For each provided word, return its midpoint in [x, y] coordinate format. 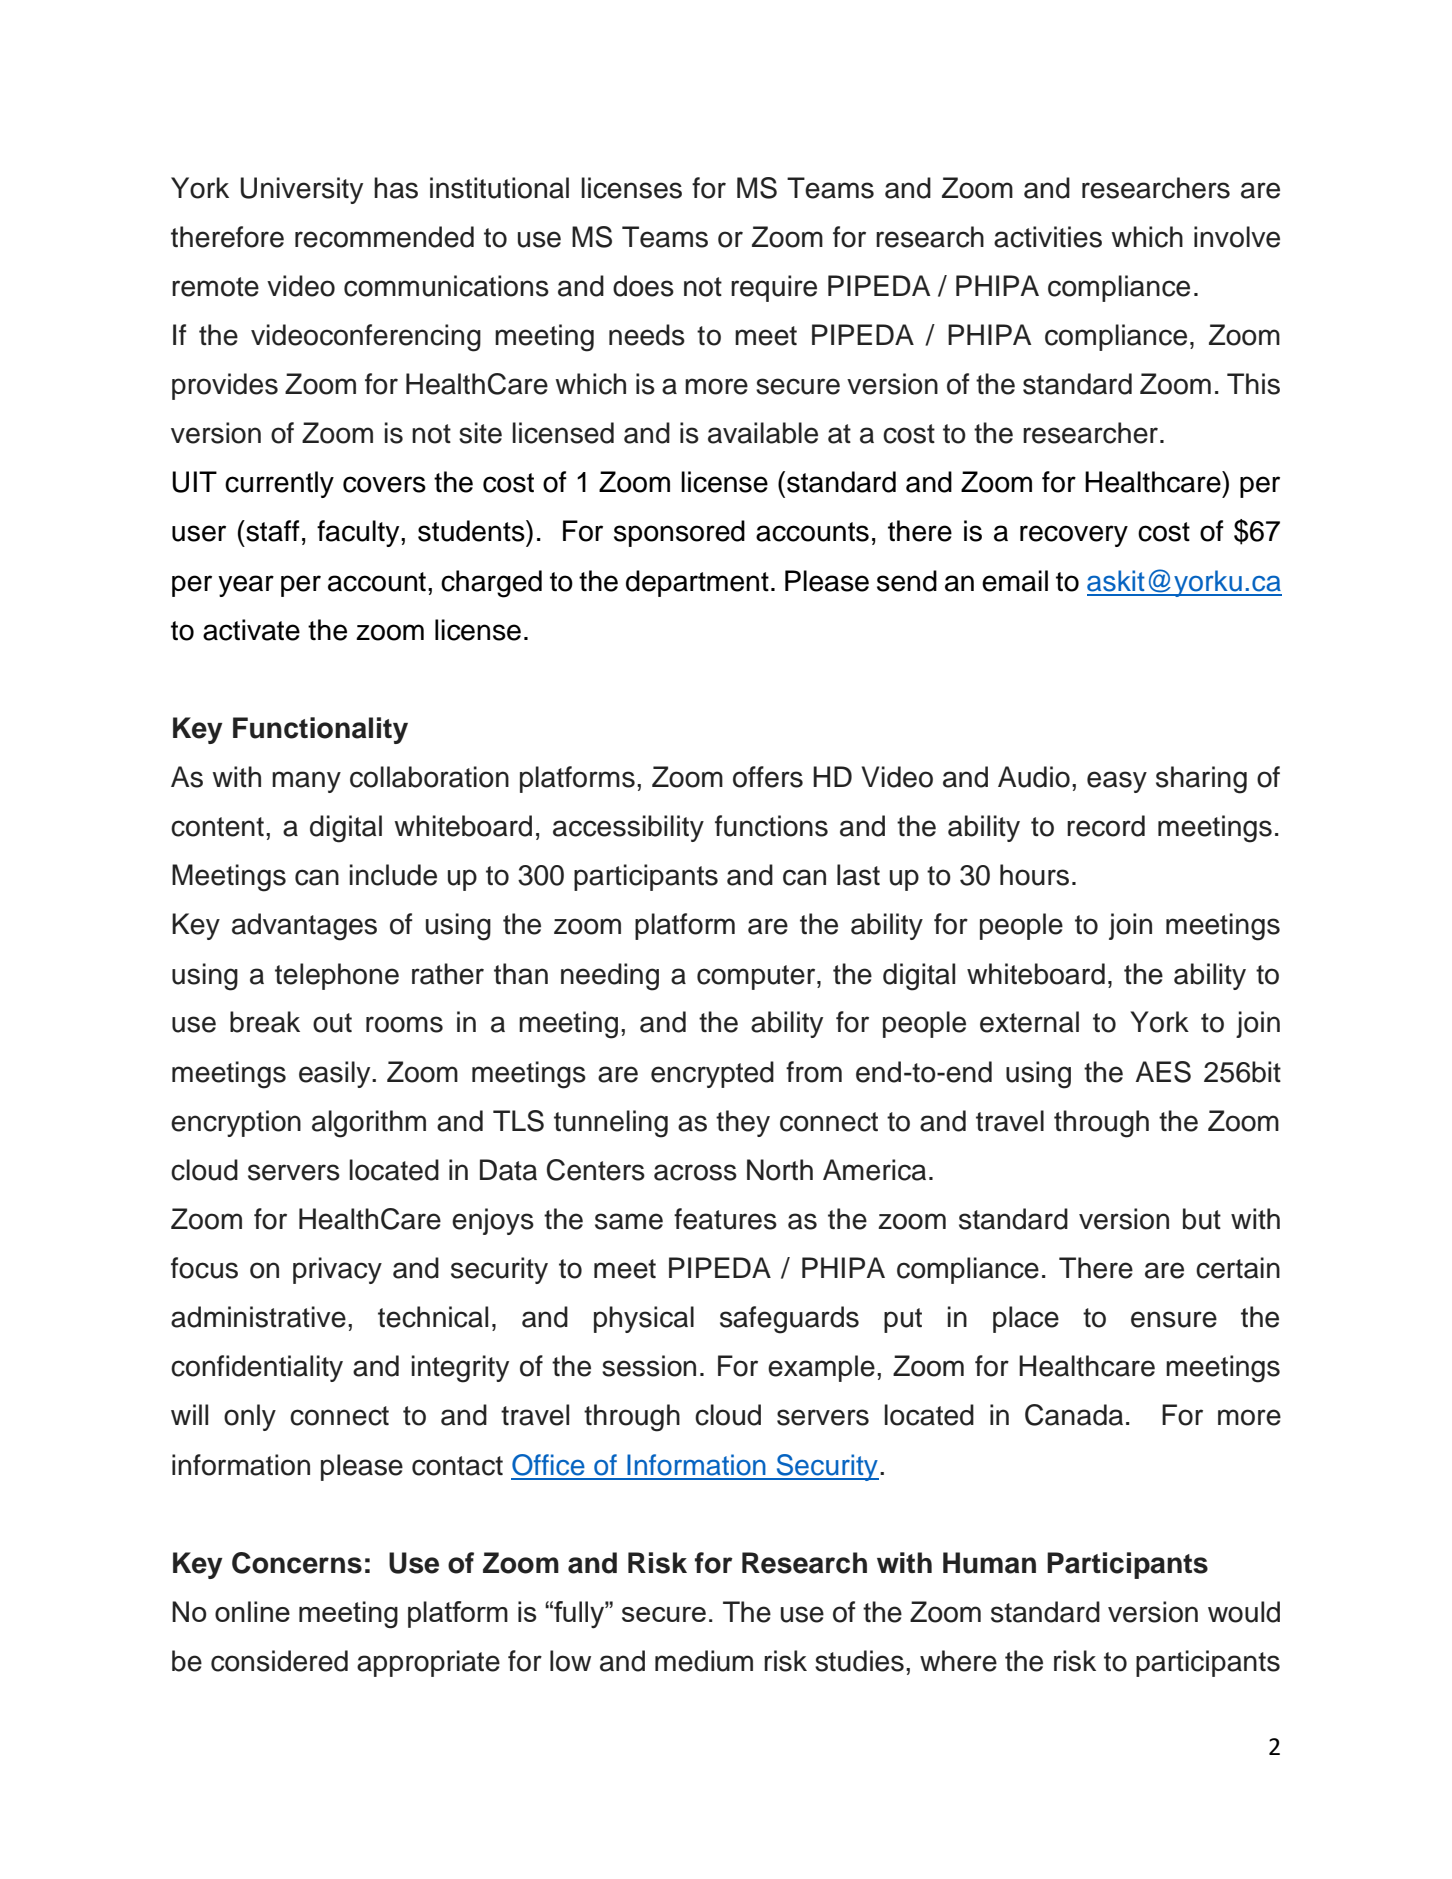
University [302, 190]
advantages [304, 927]
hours [1034, 875]
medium [704, 1661]
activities [1048, 237]
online [252, 1611]
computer [757, 977]
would [1244, 1612]
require [774, 288]
